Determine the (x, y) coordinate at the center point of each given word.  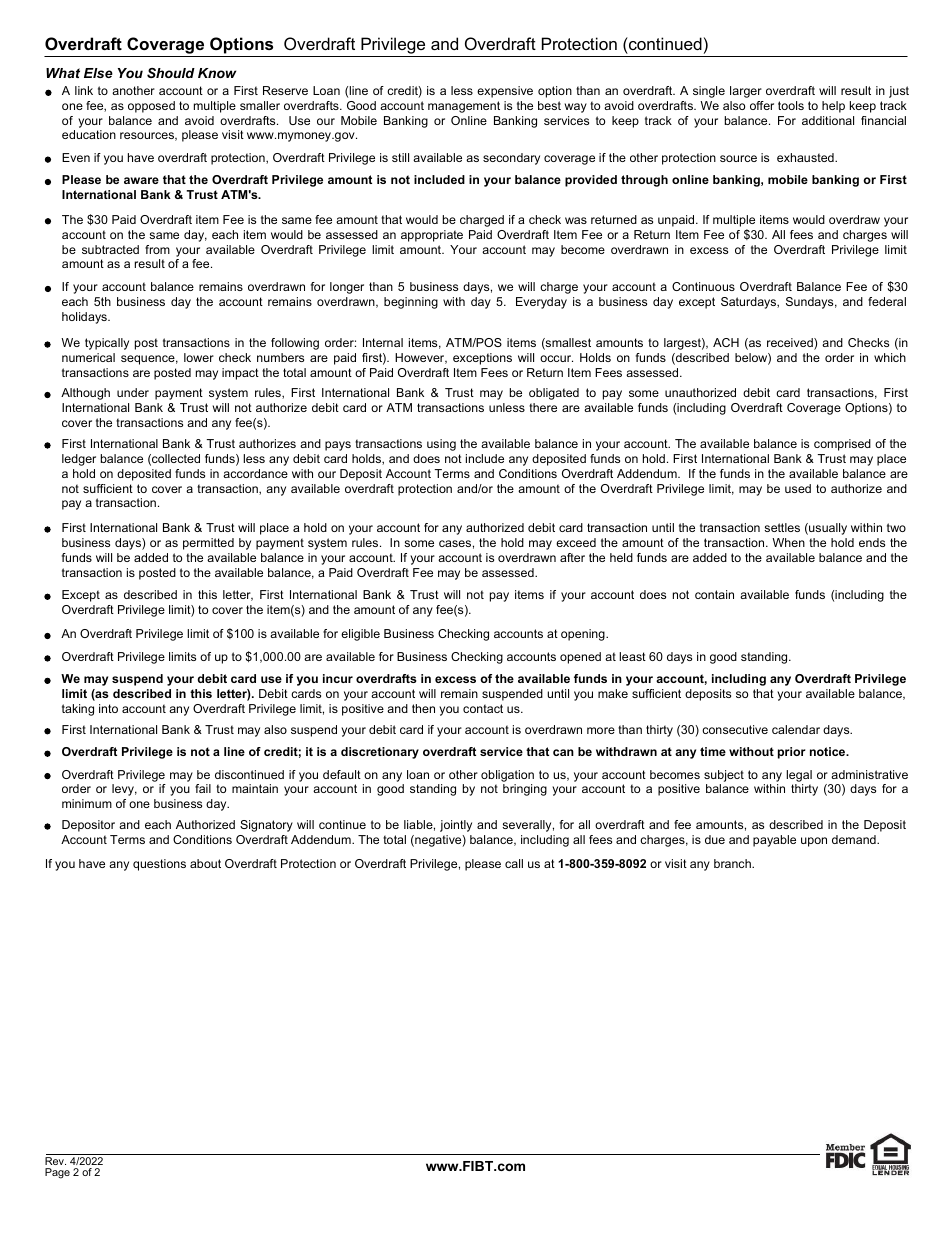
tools (791, 105)
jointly (456, 826)
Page (57, 1173)
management (464, 107)
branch (733, 863)
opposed (151, 107)
